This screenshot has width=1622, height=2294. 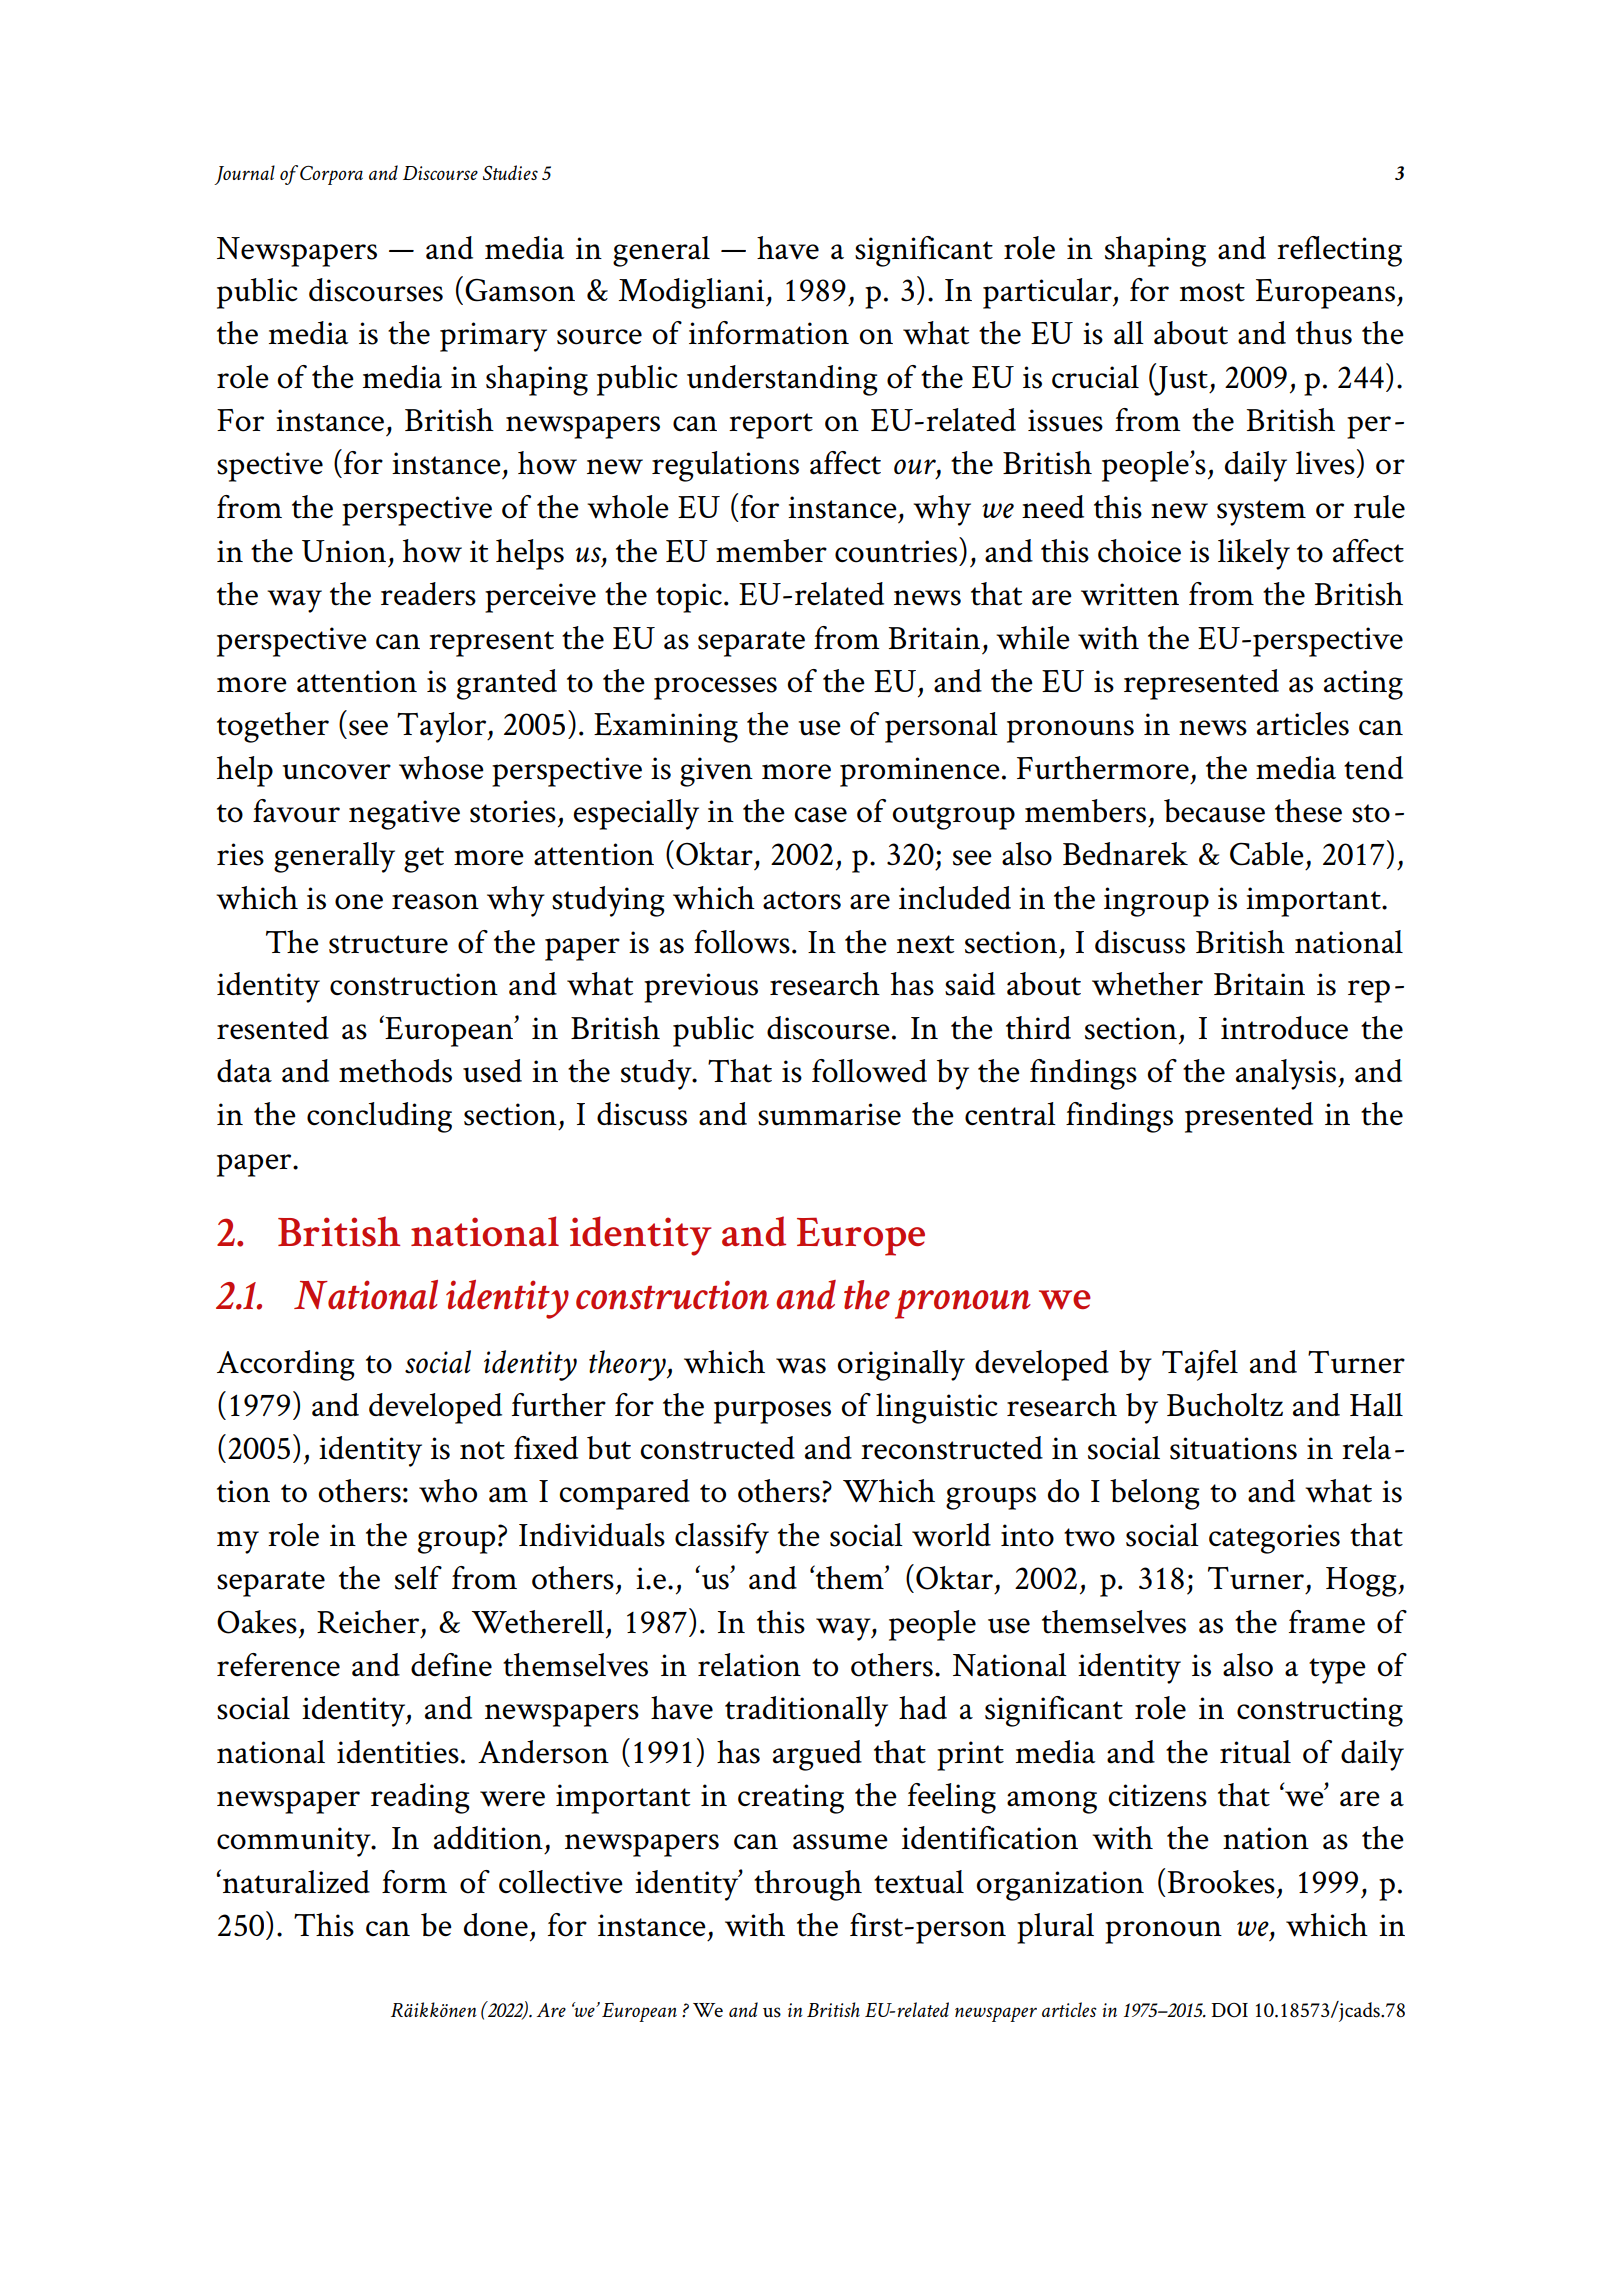 What do you see at coordinates (1376, 1405) in the screenshot?
I see `Hall` at bounding box center [1376, 1405].
